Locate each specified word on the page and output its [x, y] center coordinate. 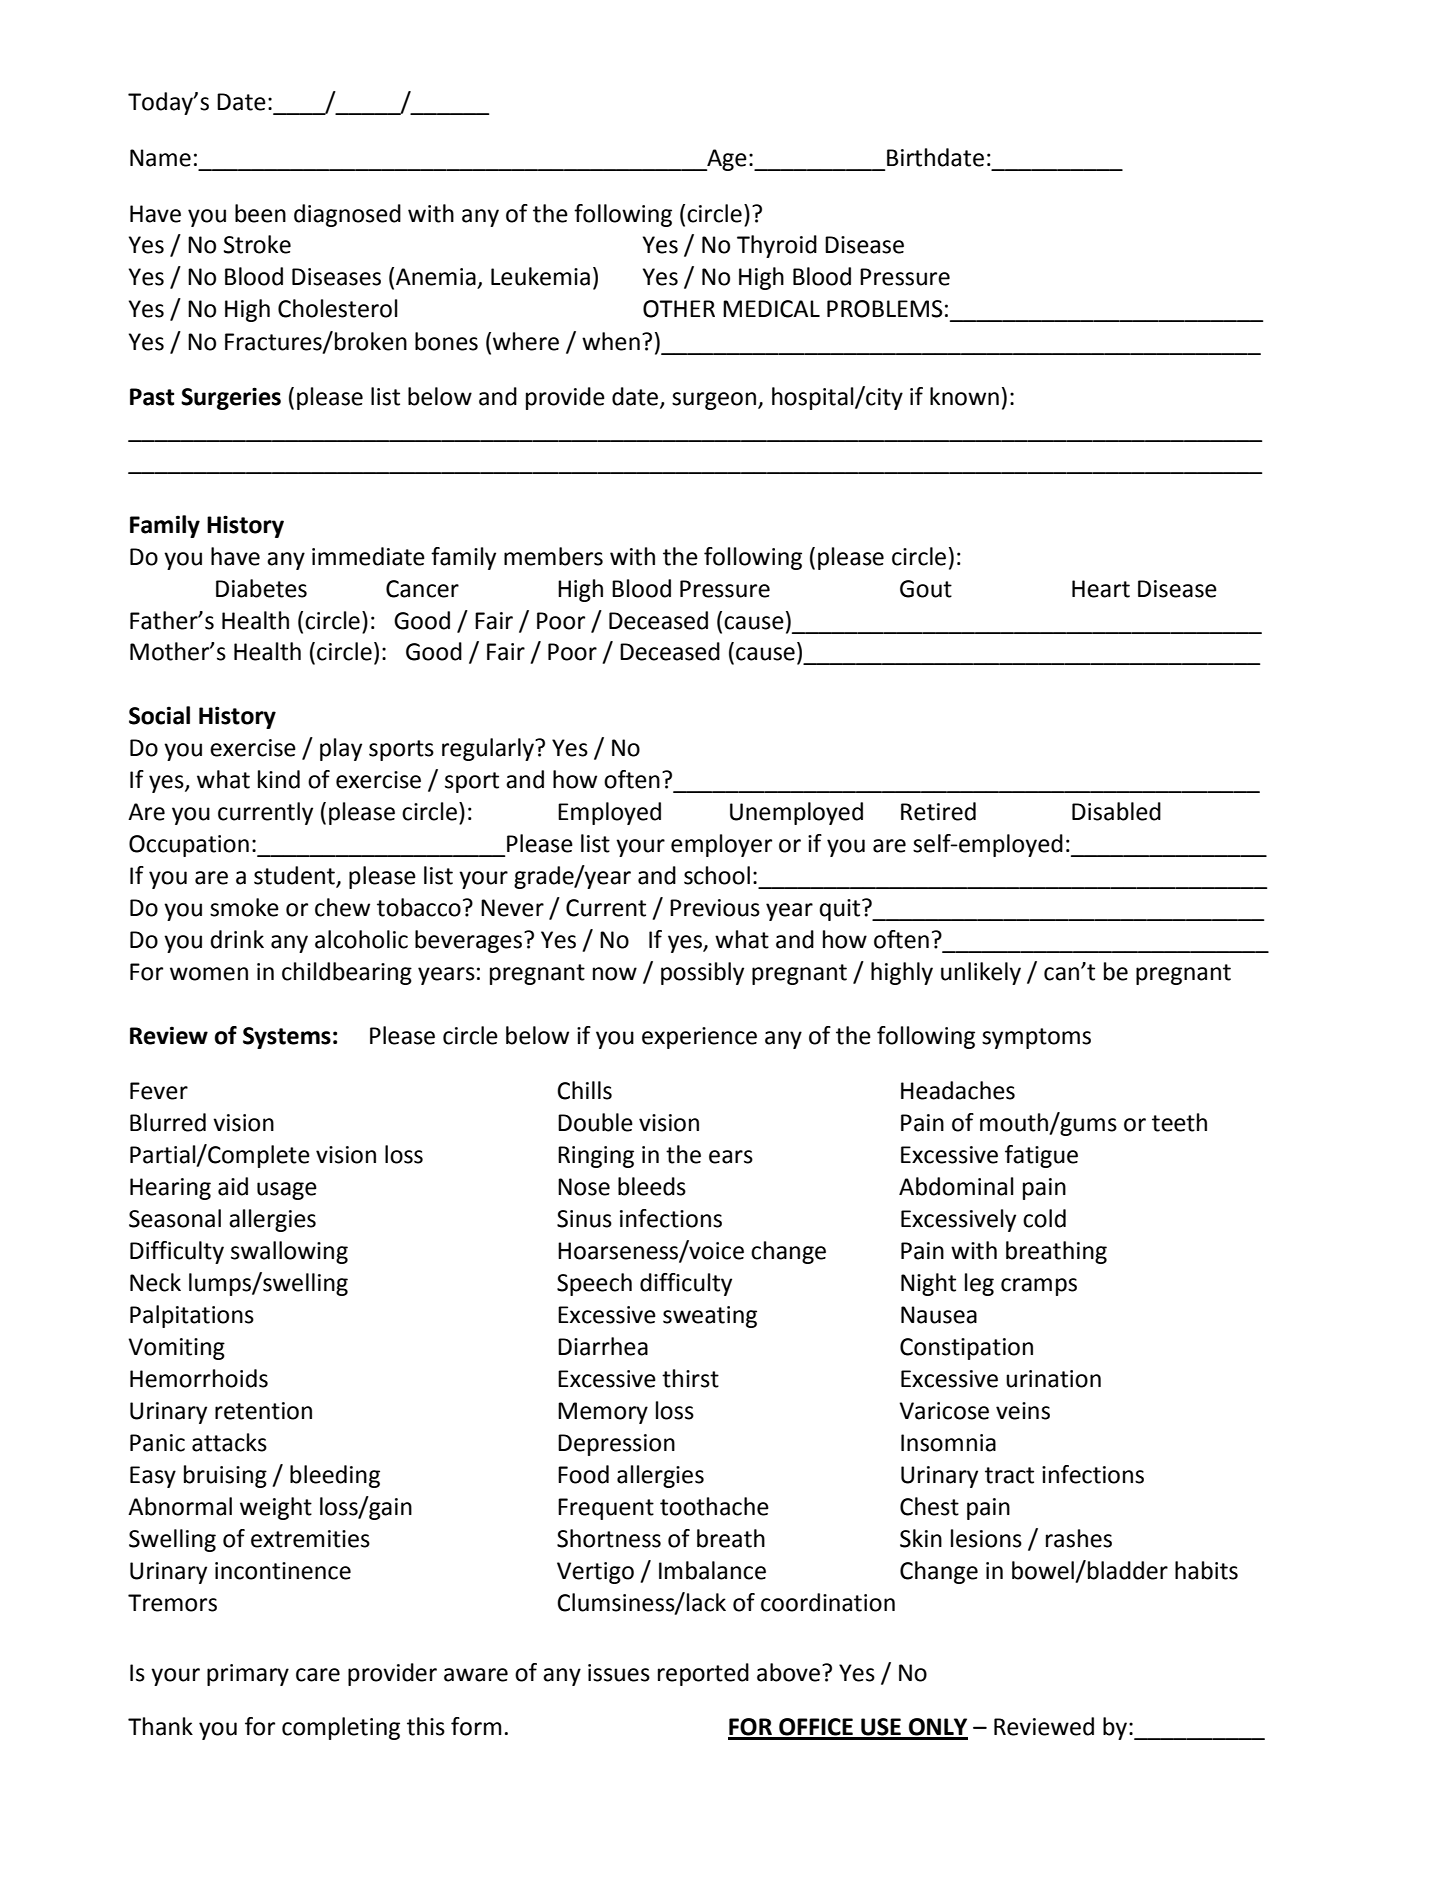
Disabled [1116, 811]
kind [279, 779]
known [964, 396]
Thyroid [777, 246]
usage [287, 1191]
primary [248, 1675]
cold [1044, 1218]
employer [721, 845]
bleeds [652, 1186]
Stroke [257, 244]
